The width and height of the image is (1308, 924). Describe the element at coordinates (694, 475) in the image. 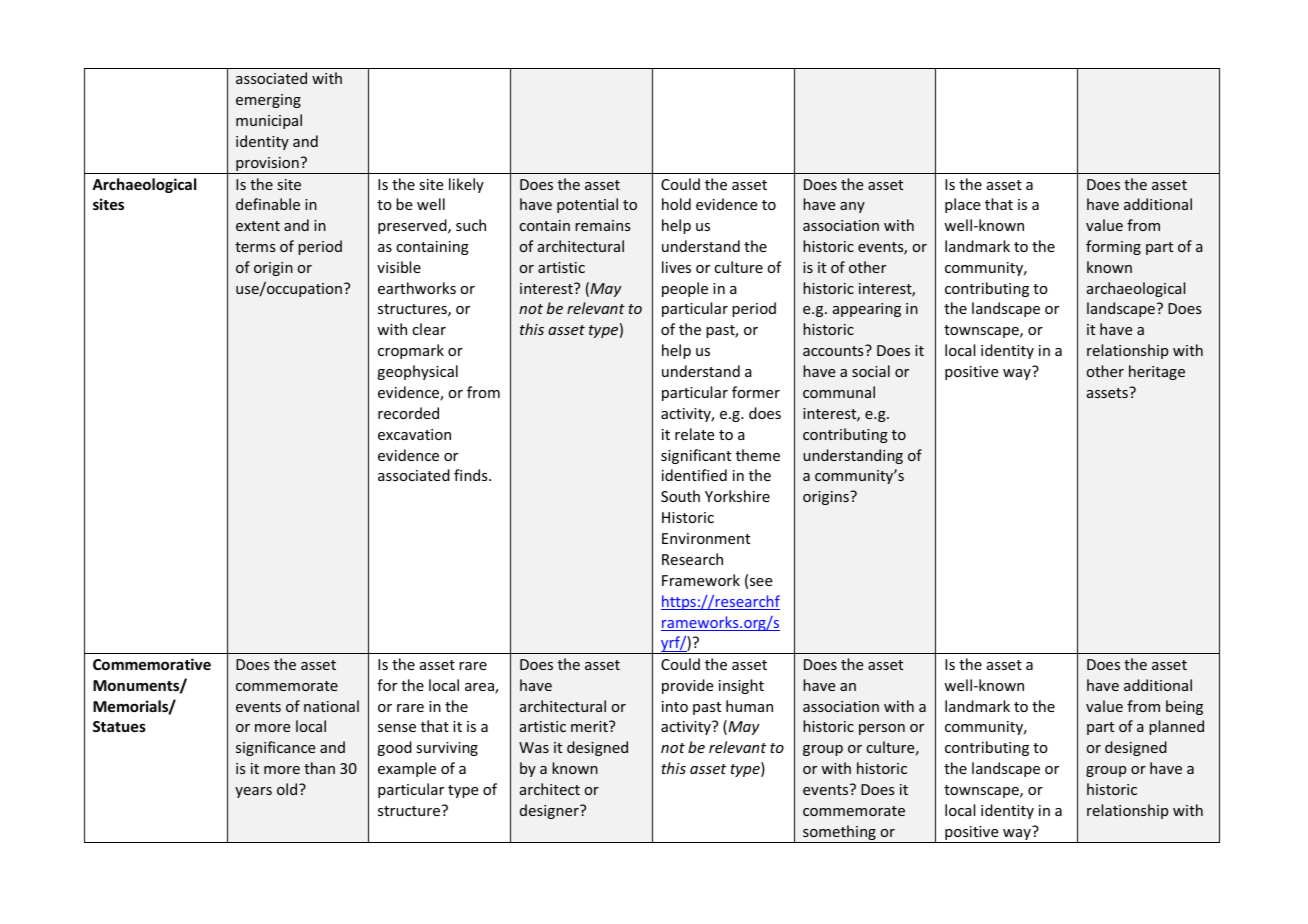

I see `identified` at that location.
